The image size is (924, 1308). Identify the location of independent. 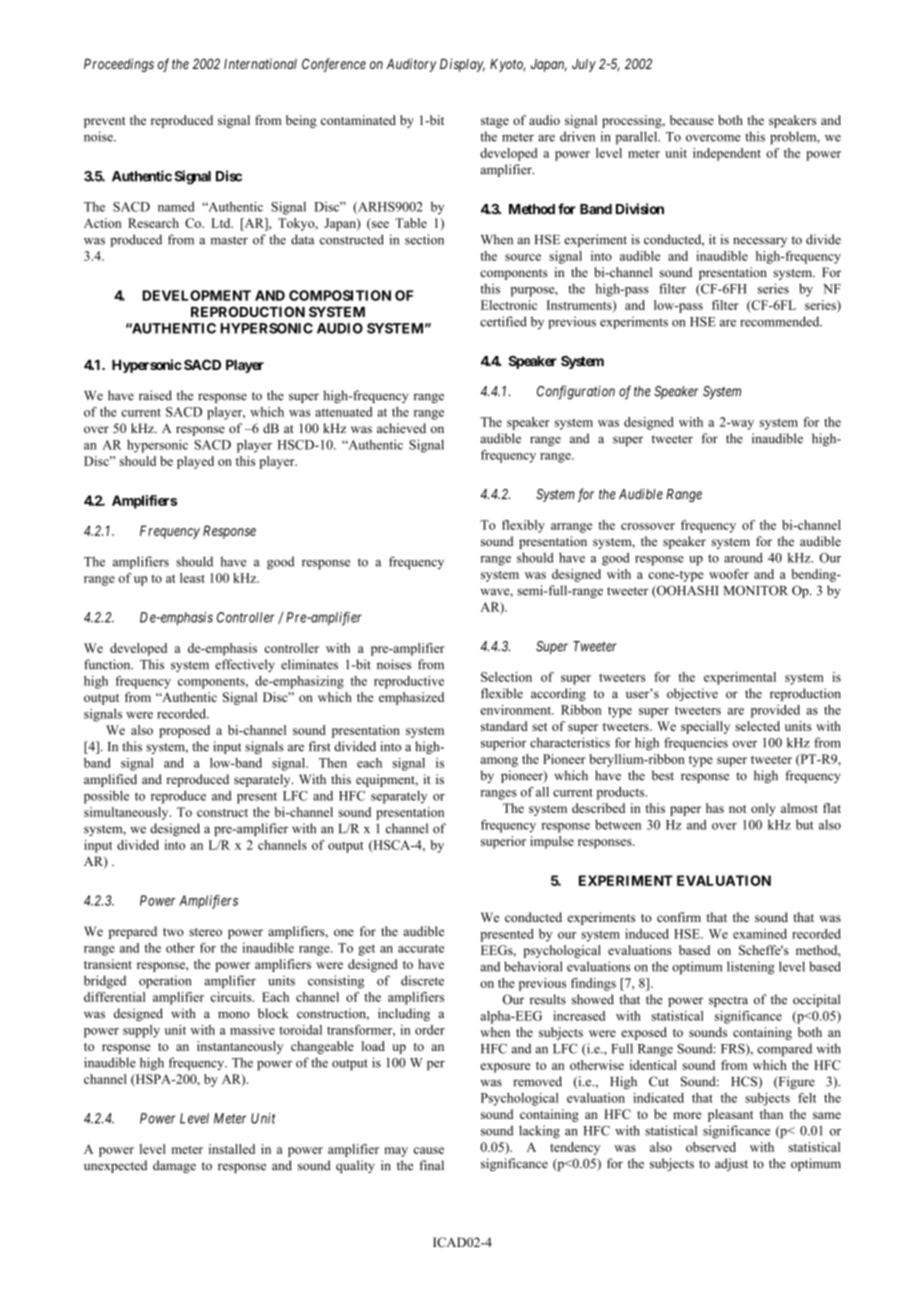
(727, 154).
